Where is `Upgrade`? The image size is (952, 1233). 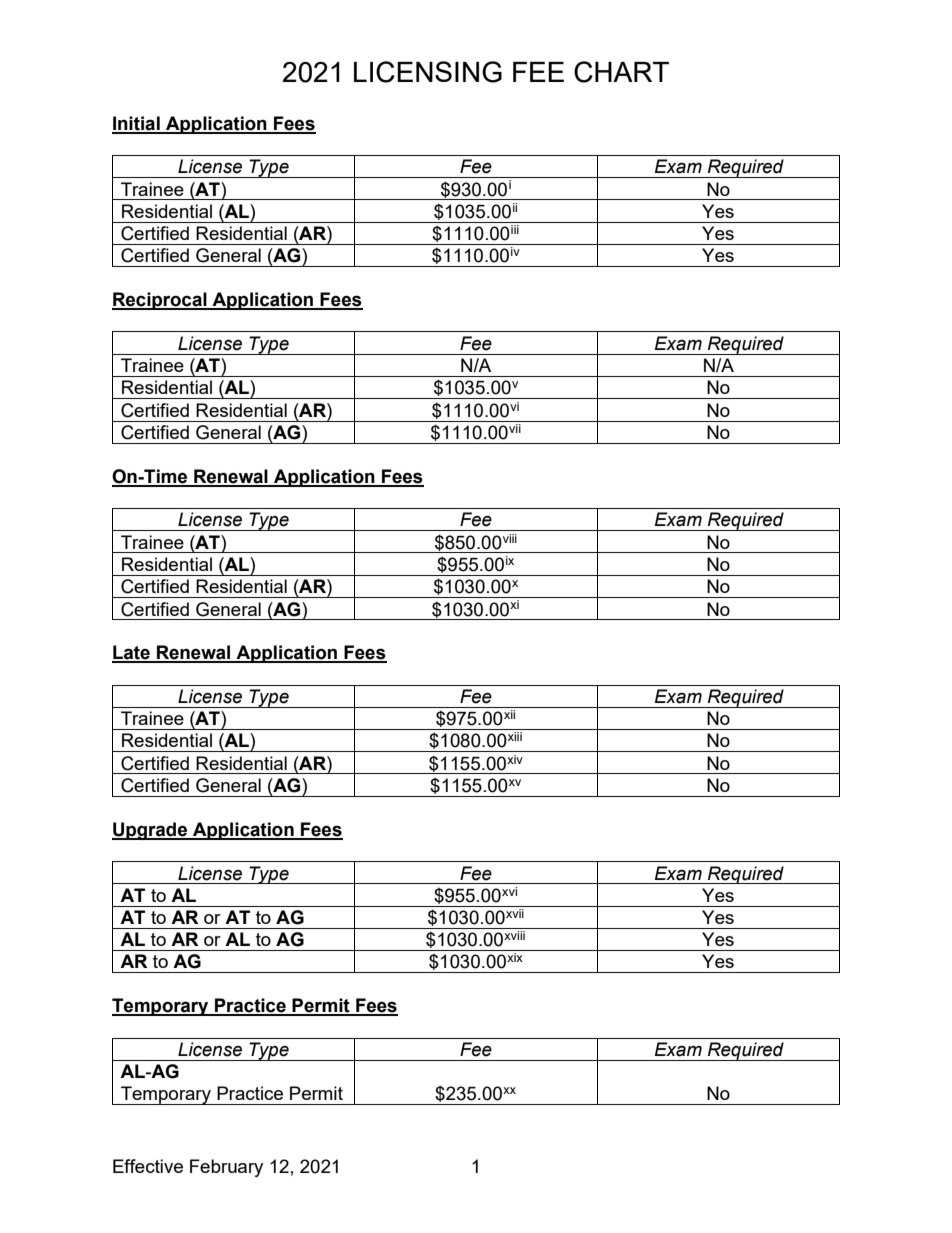
Upgrade is located at coordinates (150, 831).
